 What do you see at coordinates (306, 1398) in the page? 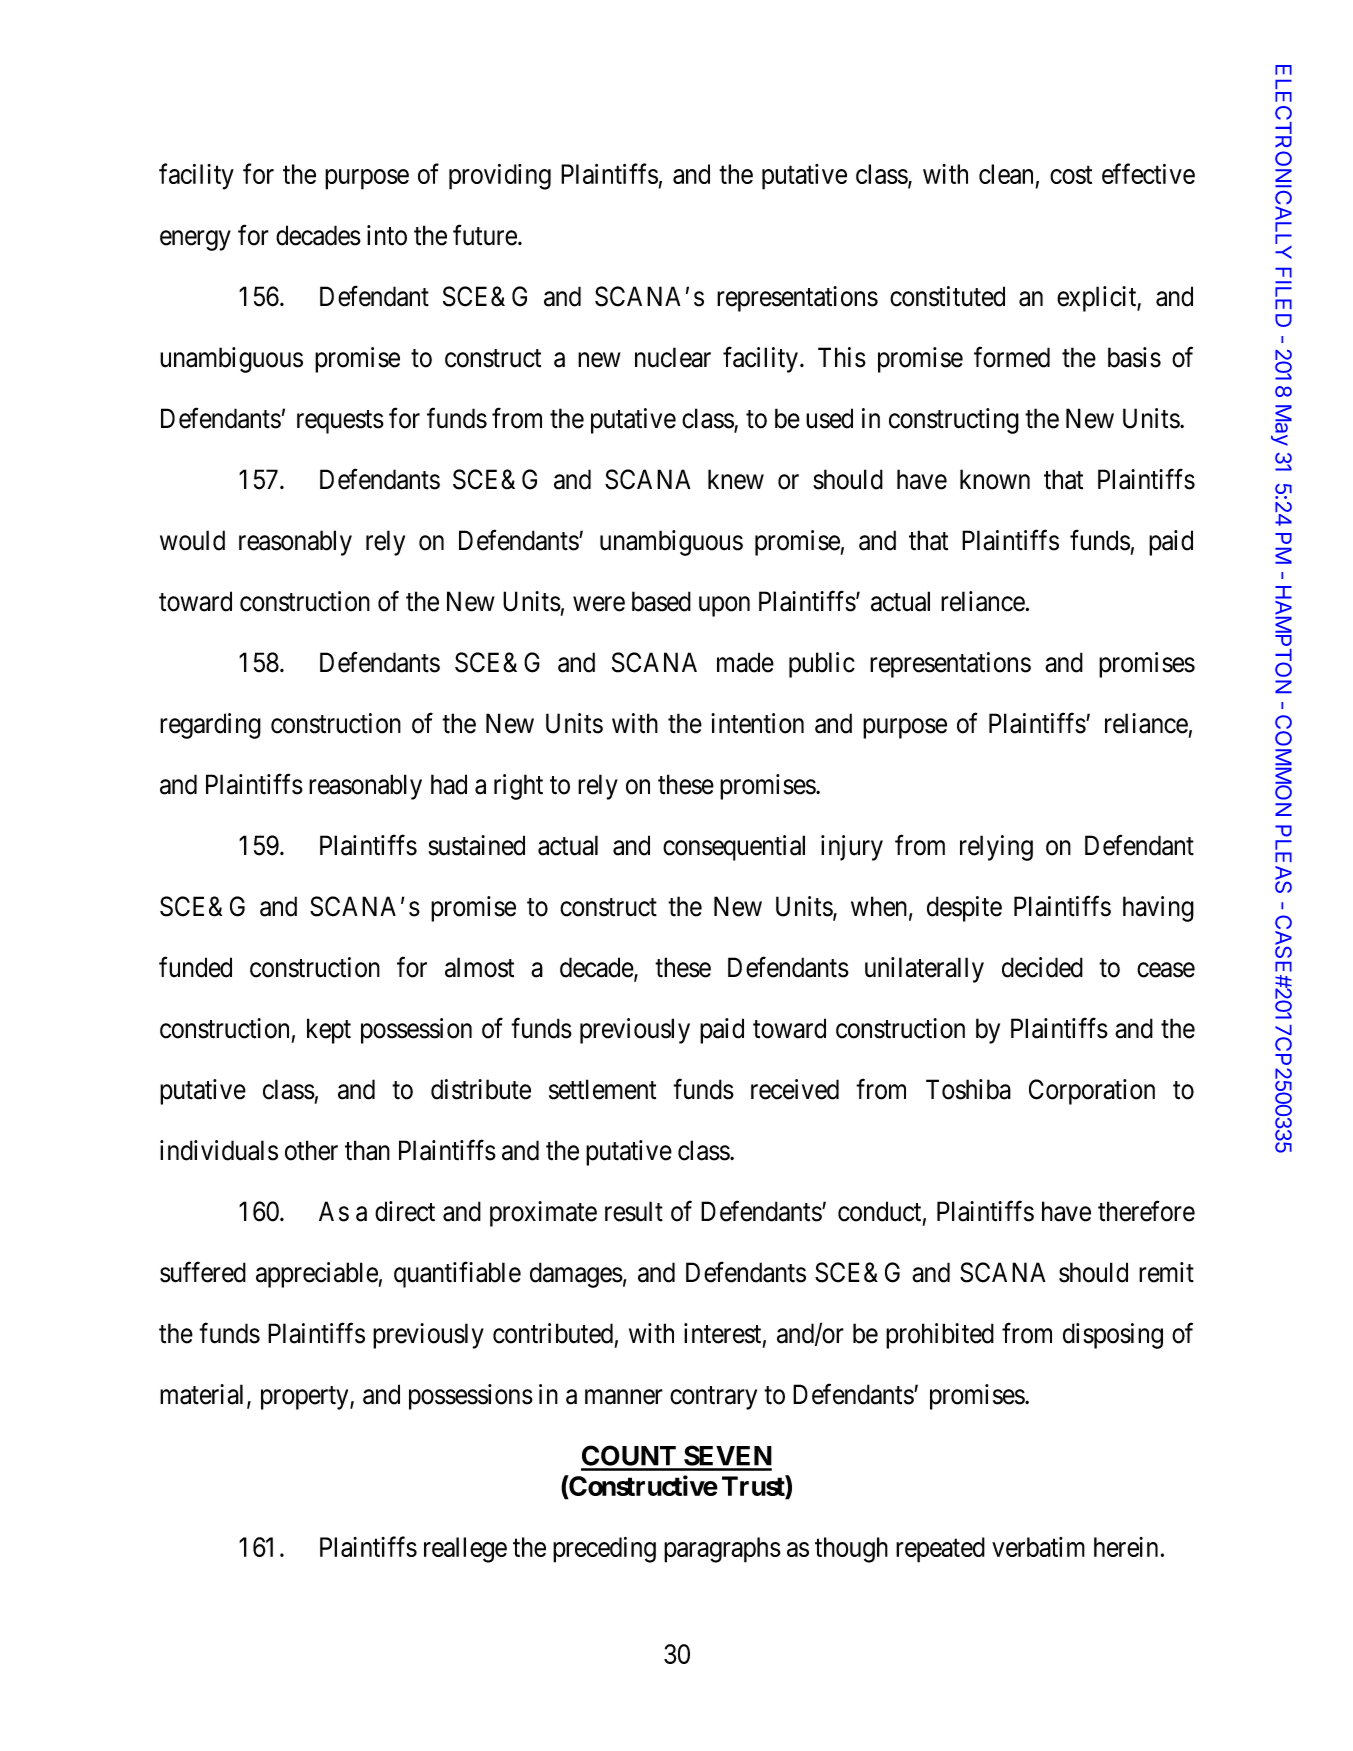
I see `property` at bounding box center [306, 1398].
